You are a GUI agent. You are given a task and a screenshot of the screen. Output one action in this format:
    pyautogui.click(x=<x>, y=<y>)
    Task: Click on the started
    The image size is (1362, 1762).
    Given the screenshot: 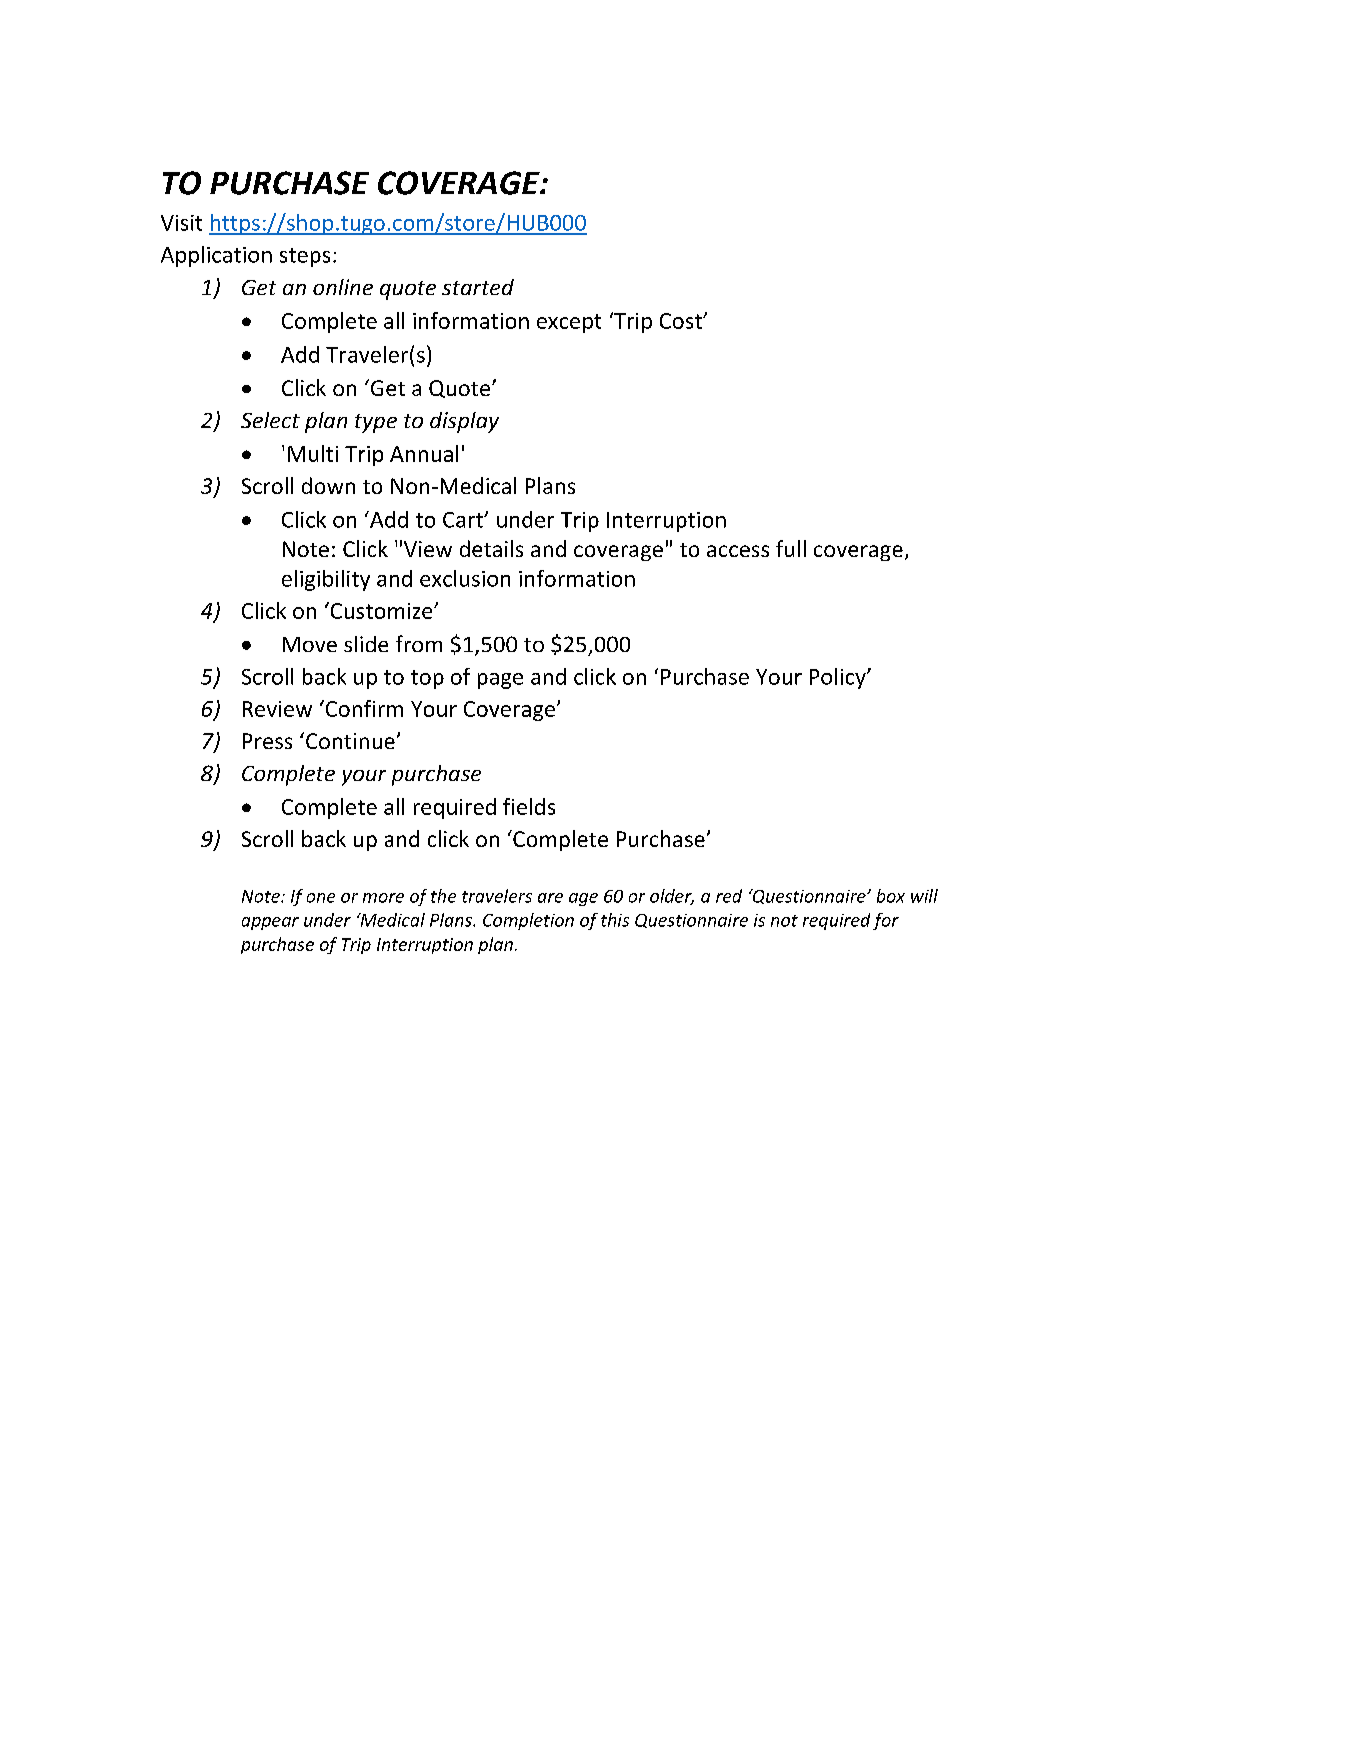 What is the action you would take?
    pyautogui.click(x=478, y=287)
